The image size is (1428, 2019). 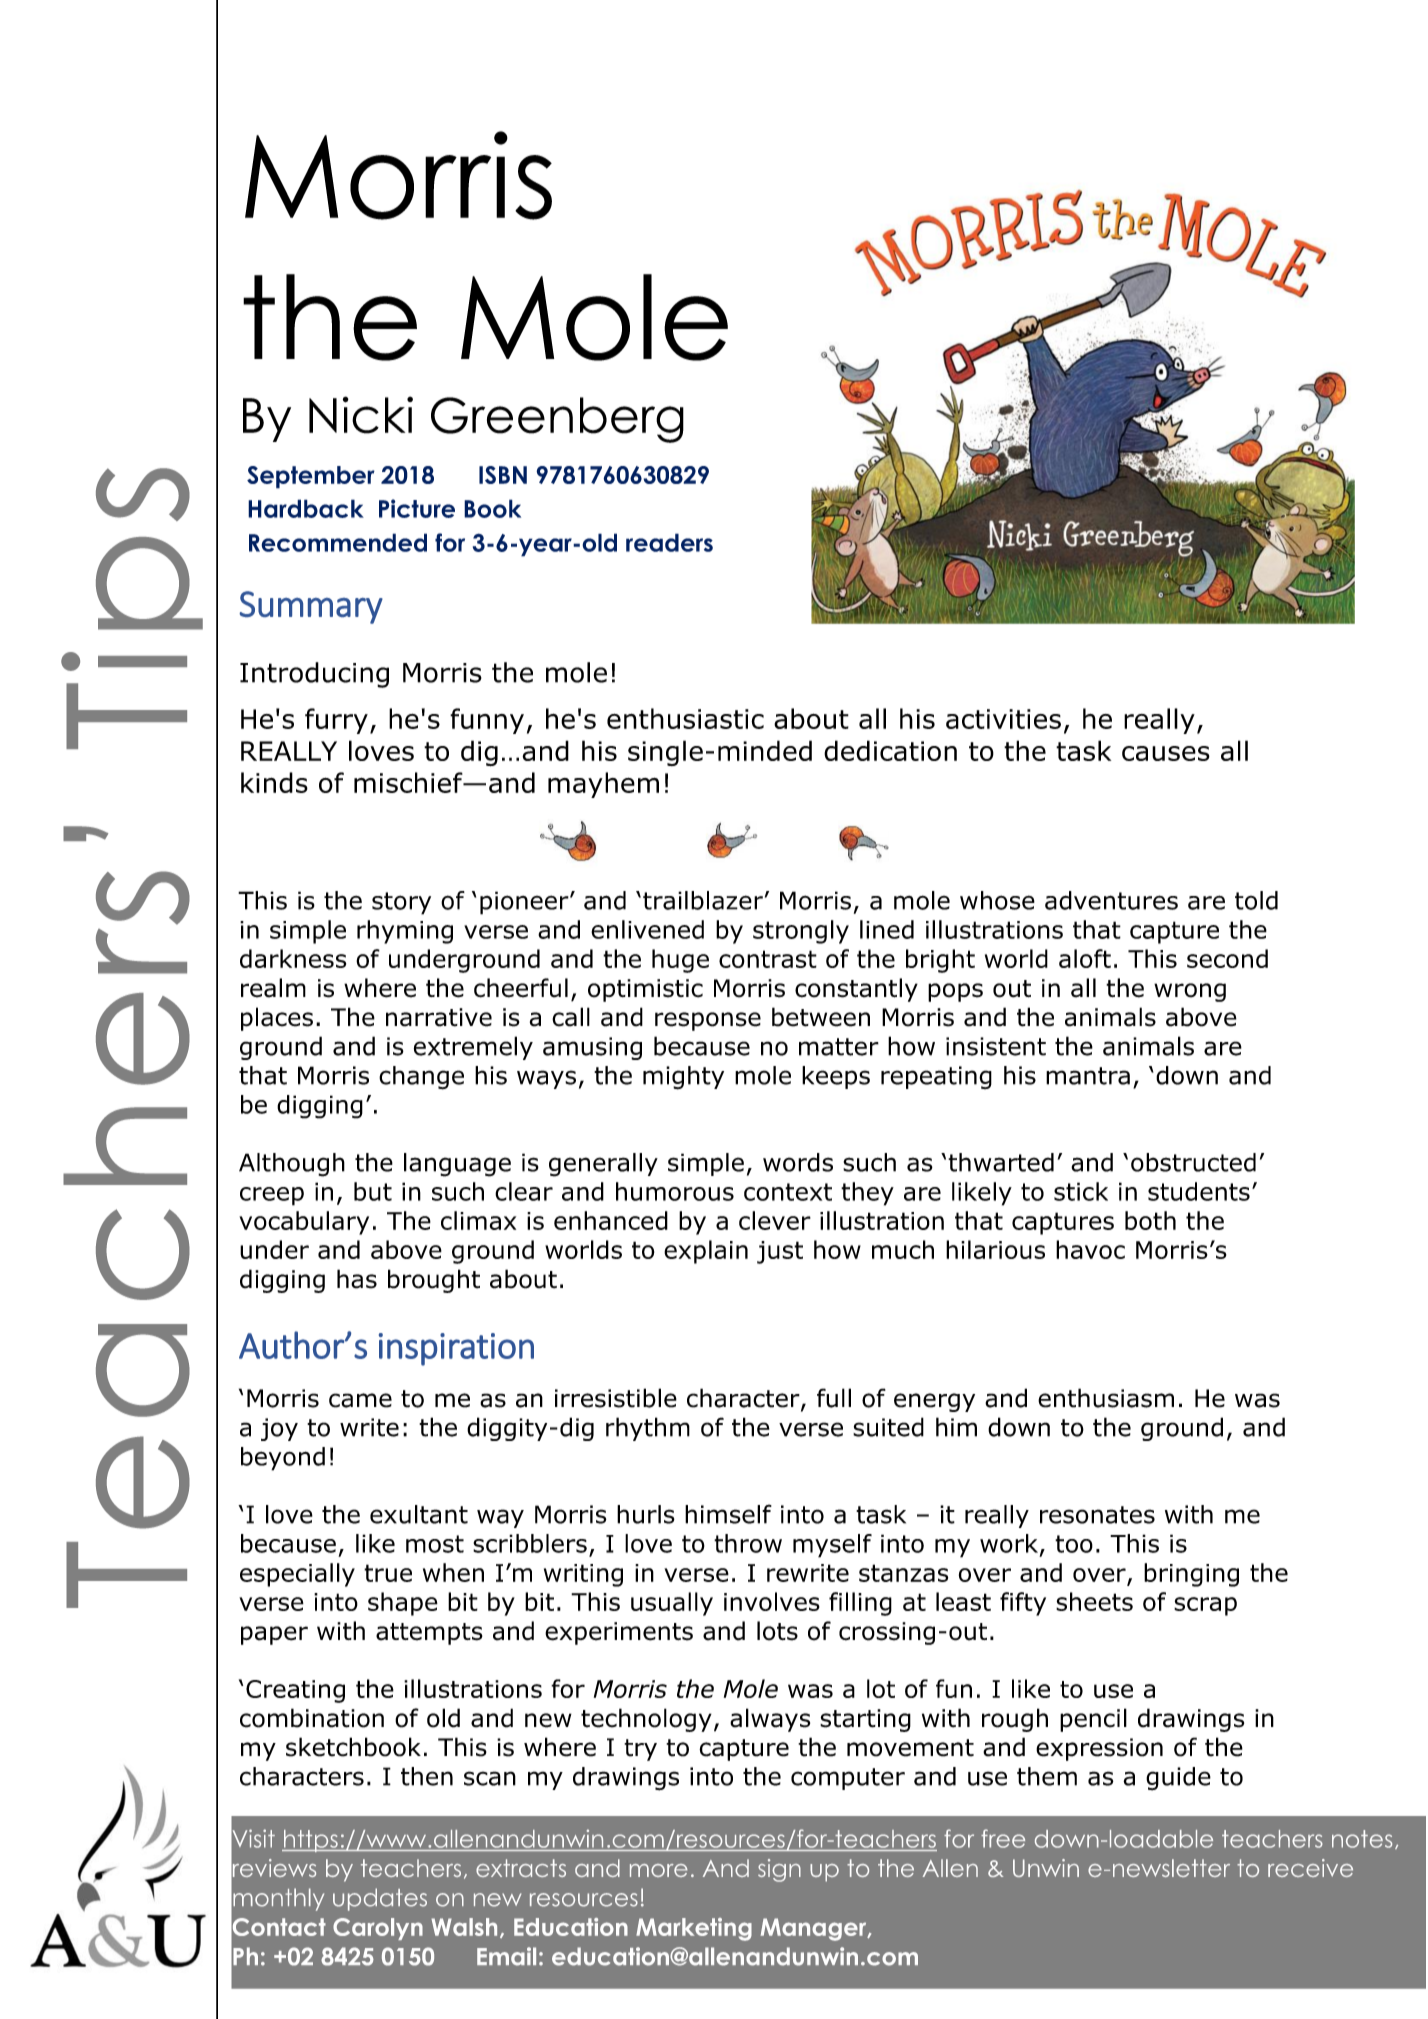 What do you see at coordinates (1166, 753) in the image?
I see `causes` at bounding box center [1166, 753].
